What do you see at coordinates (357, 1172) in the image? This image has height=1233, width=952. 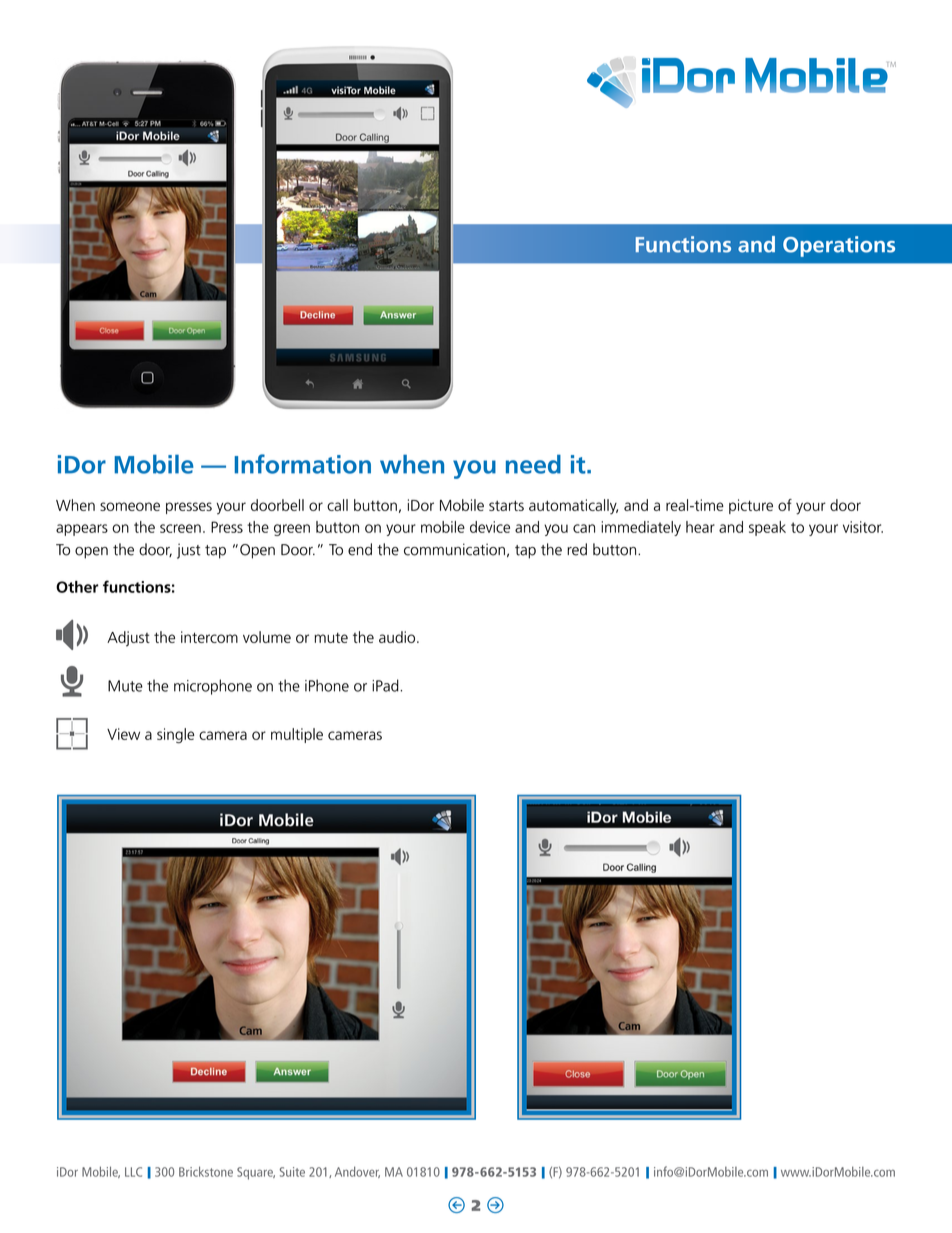 I see `Andover` at bounding box center [357, 1172].
